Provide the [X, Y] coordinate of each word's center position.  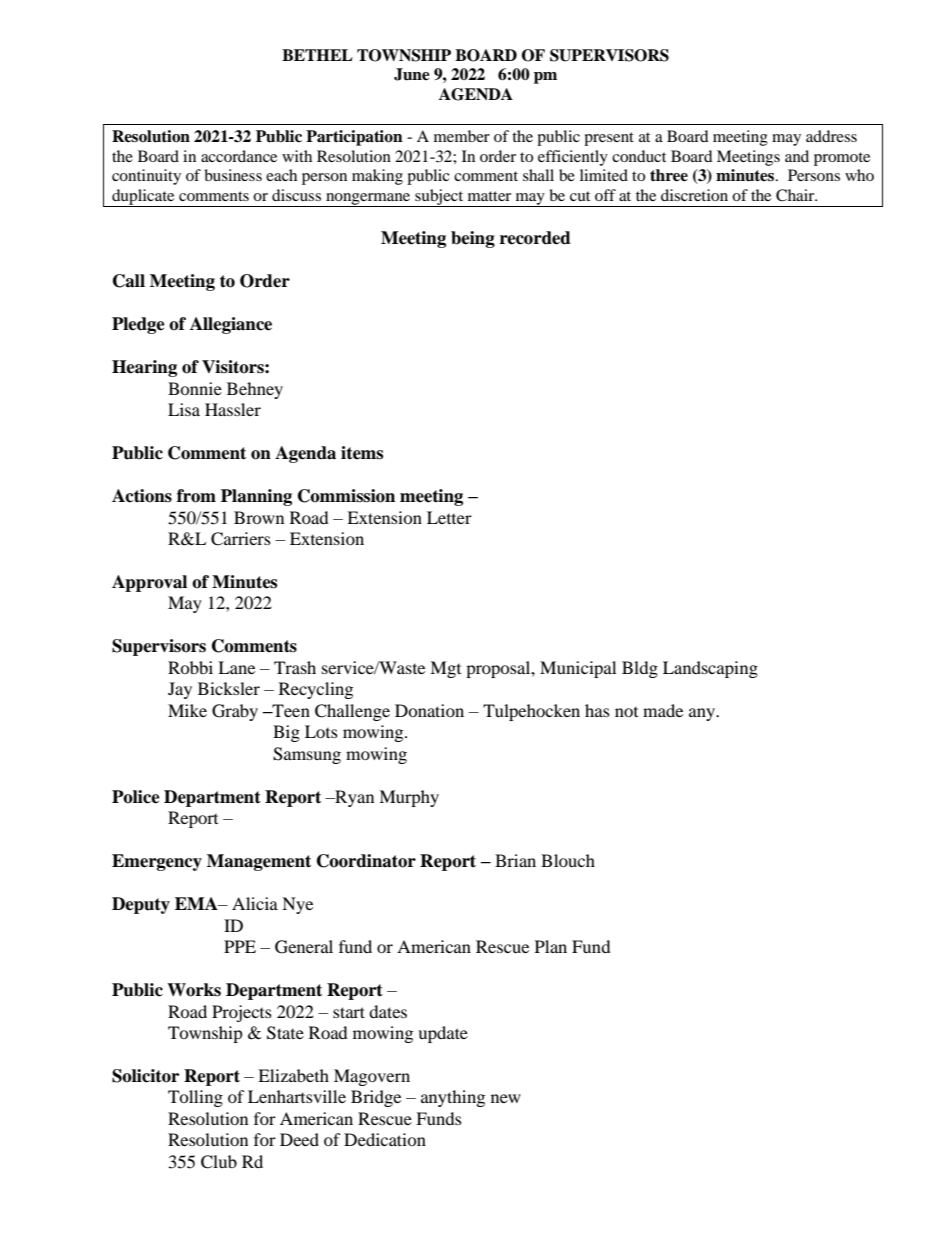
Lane [236, 667]
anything [453, 1098]
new [506, 1098]
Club [219, 1162]
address [831, 136]
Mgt [445, 669]
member [462, 136]
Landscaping [710, 669]
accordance [239, 156]
